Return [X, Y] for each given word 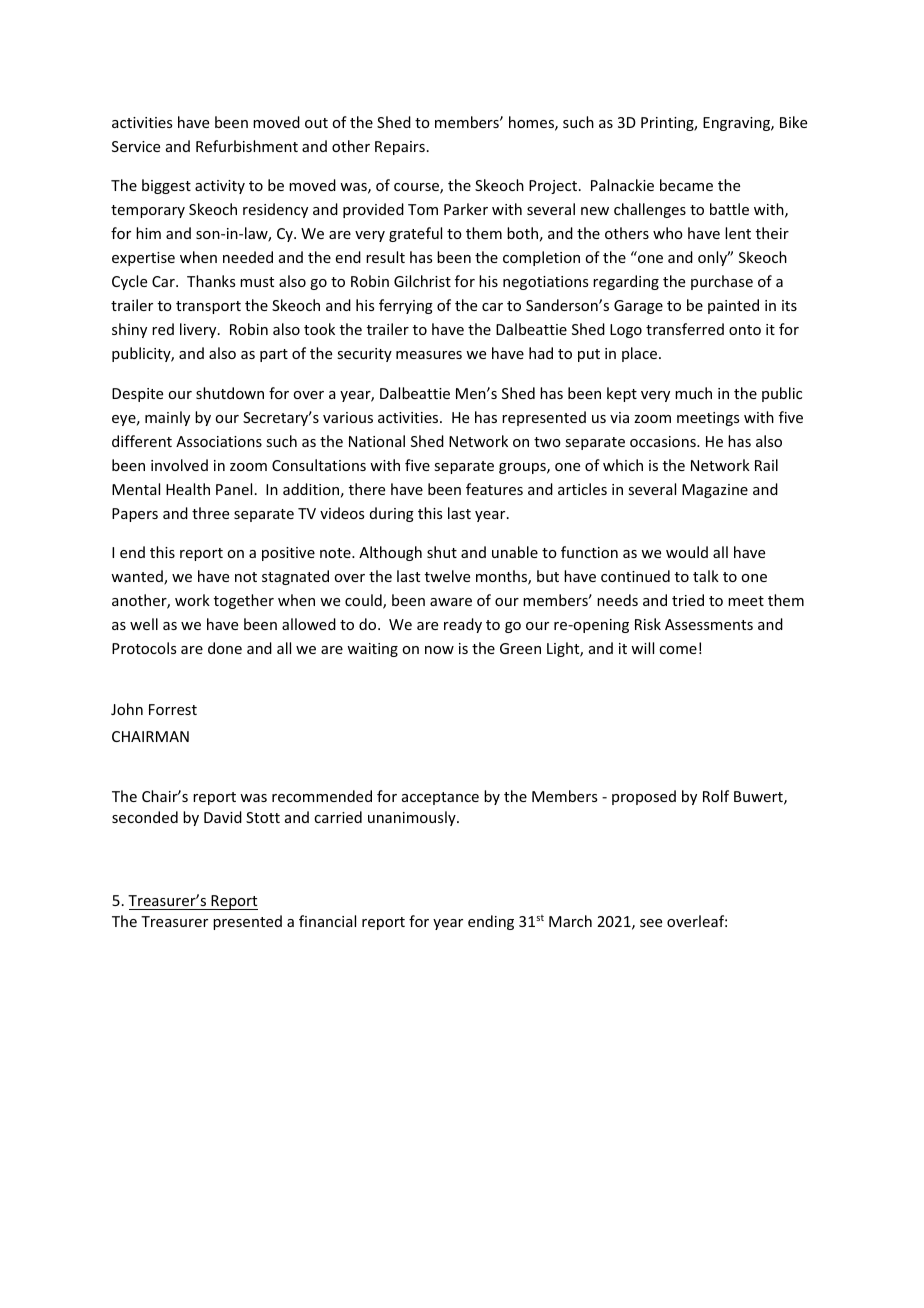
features [494, 489]
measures [429, 355]
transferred [685, 329]
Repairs [400, 148]
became [686, 185]
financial [327, 921]
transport [208, 307]
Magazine [715, 491]
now [439, 650]
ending [491, 922]
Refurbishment [247, 146]
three [210, 513]
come [678, 650]
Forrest [173, 709]
